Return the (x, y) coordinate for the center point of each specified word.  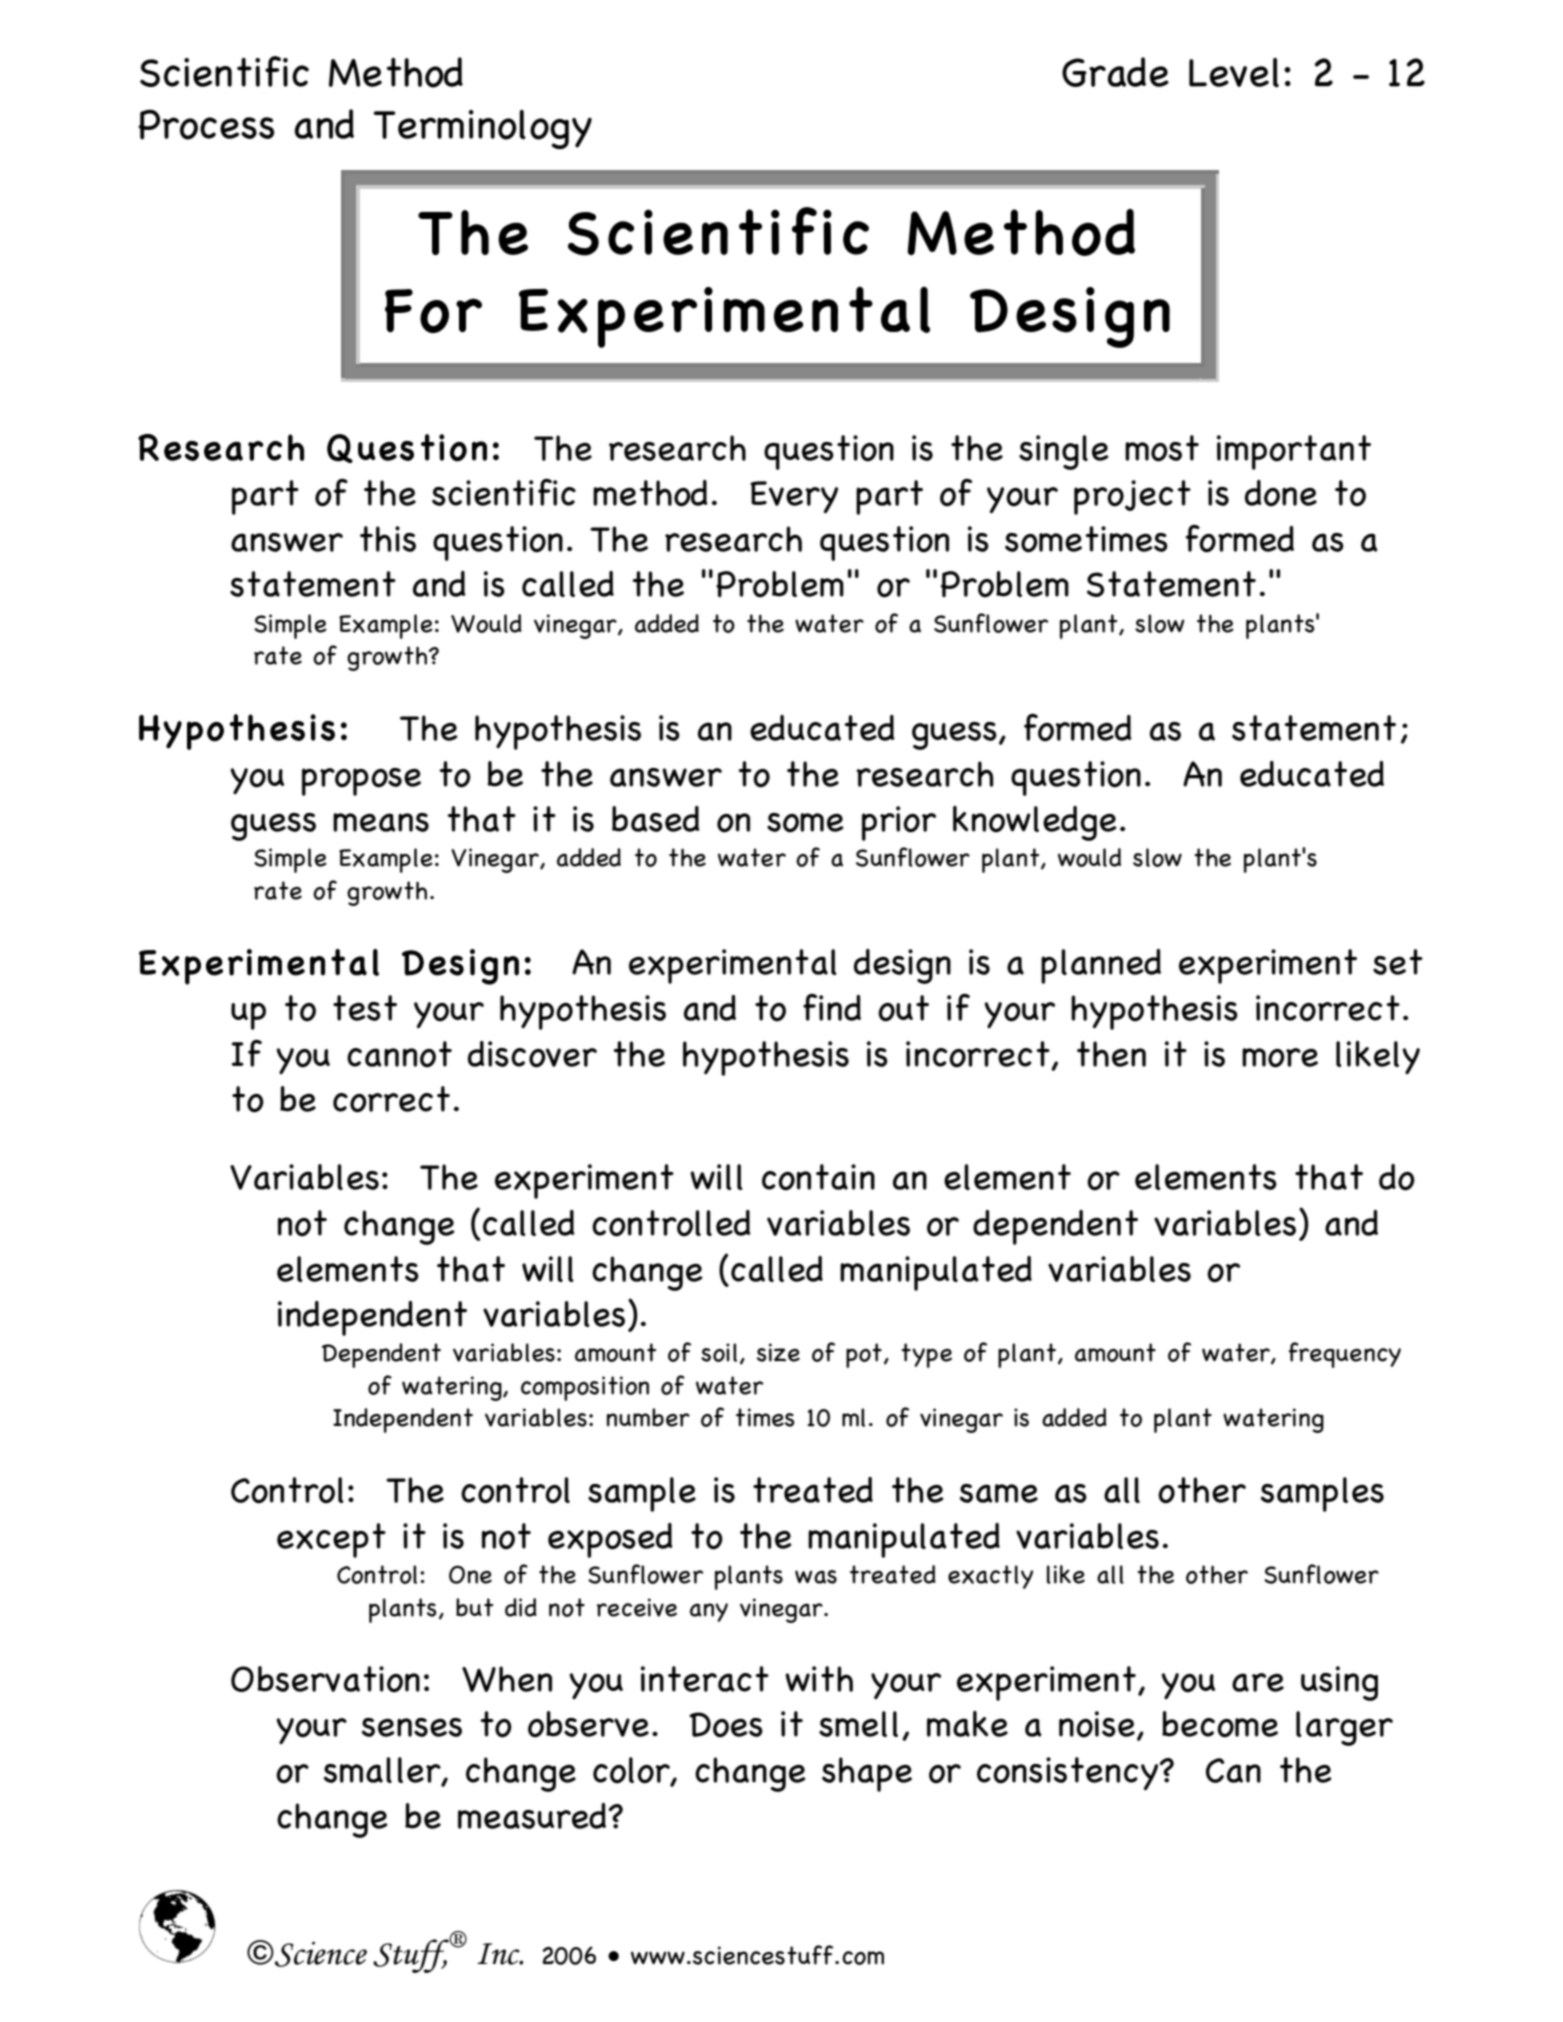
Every (794, 497)
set (1398, 962)
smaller (383, 1771)
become (1220, 1724)
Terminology (482, 129)
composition (585, 1388)
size (778, 1352)
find (832, 1007)
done (1281, 493)
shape (867, 1774)
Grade (1115, 72)
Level (1234, 73)
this (388, 539)
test (365, 1008)
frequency (1344, 1355)
